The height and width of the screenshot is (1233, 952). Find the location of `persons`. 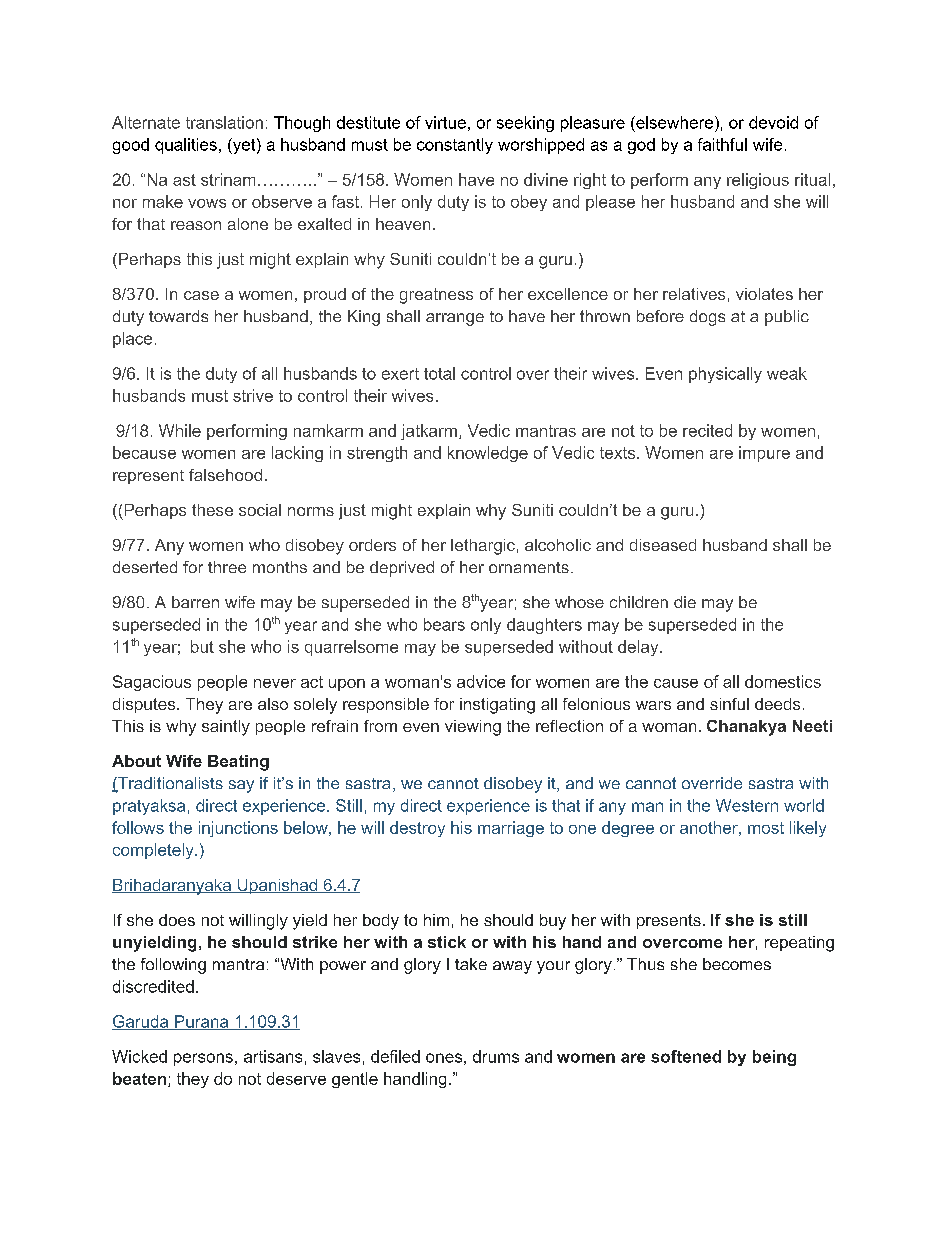

persons is located at coordinates (203, 1059).
